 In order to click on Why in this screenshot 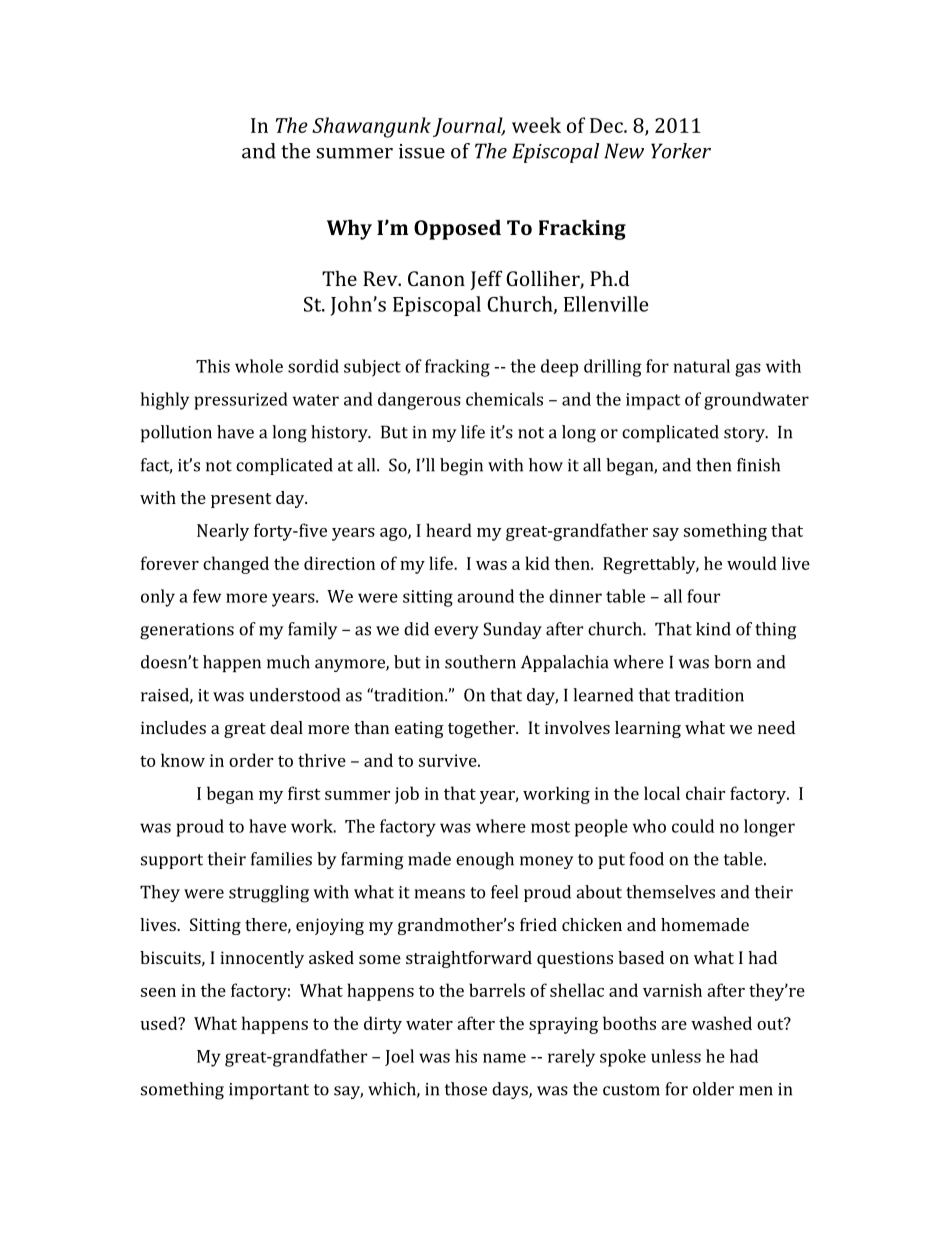, I will do `click(349, 229)`.
